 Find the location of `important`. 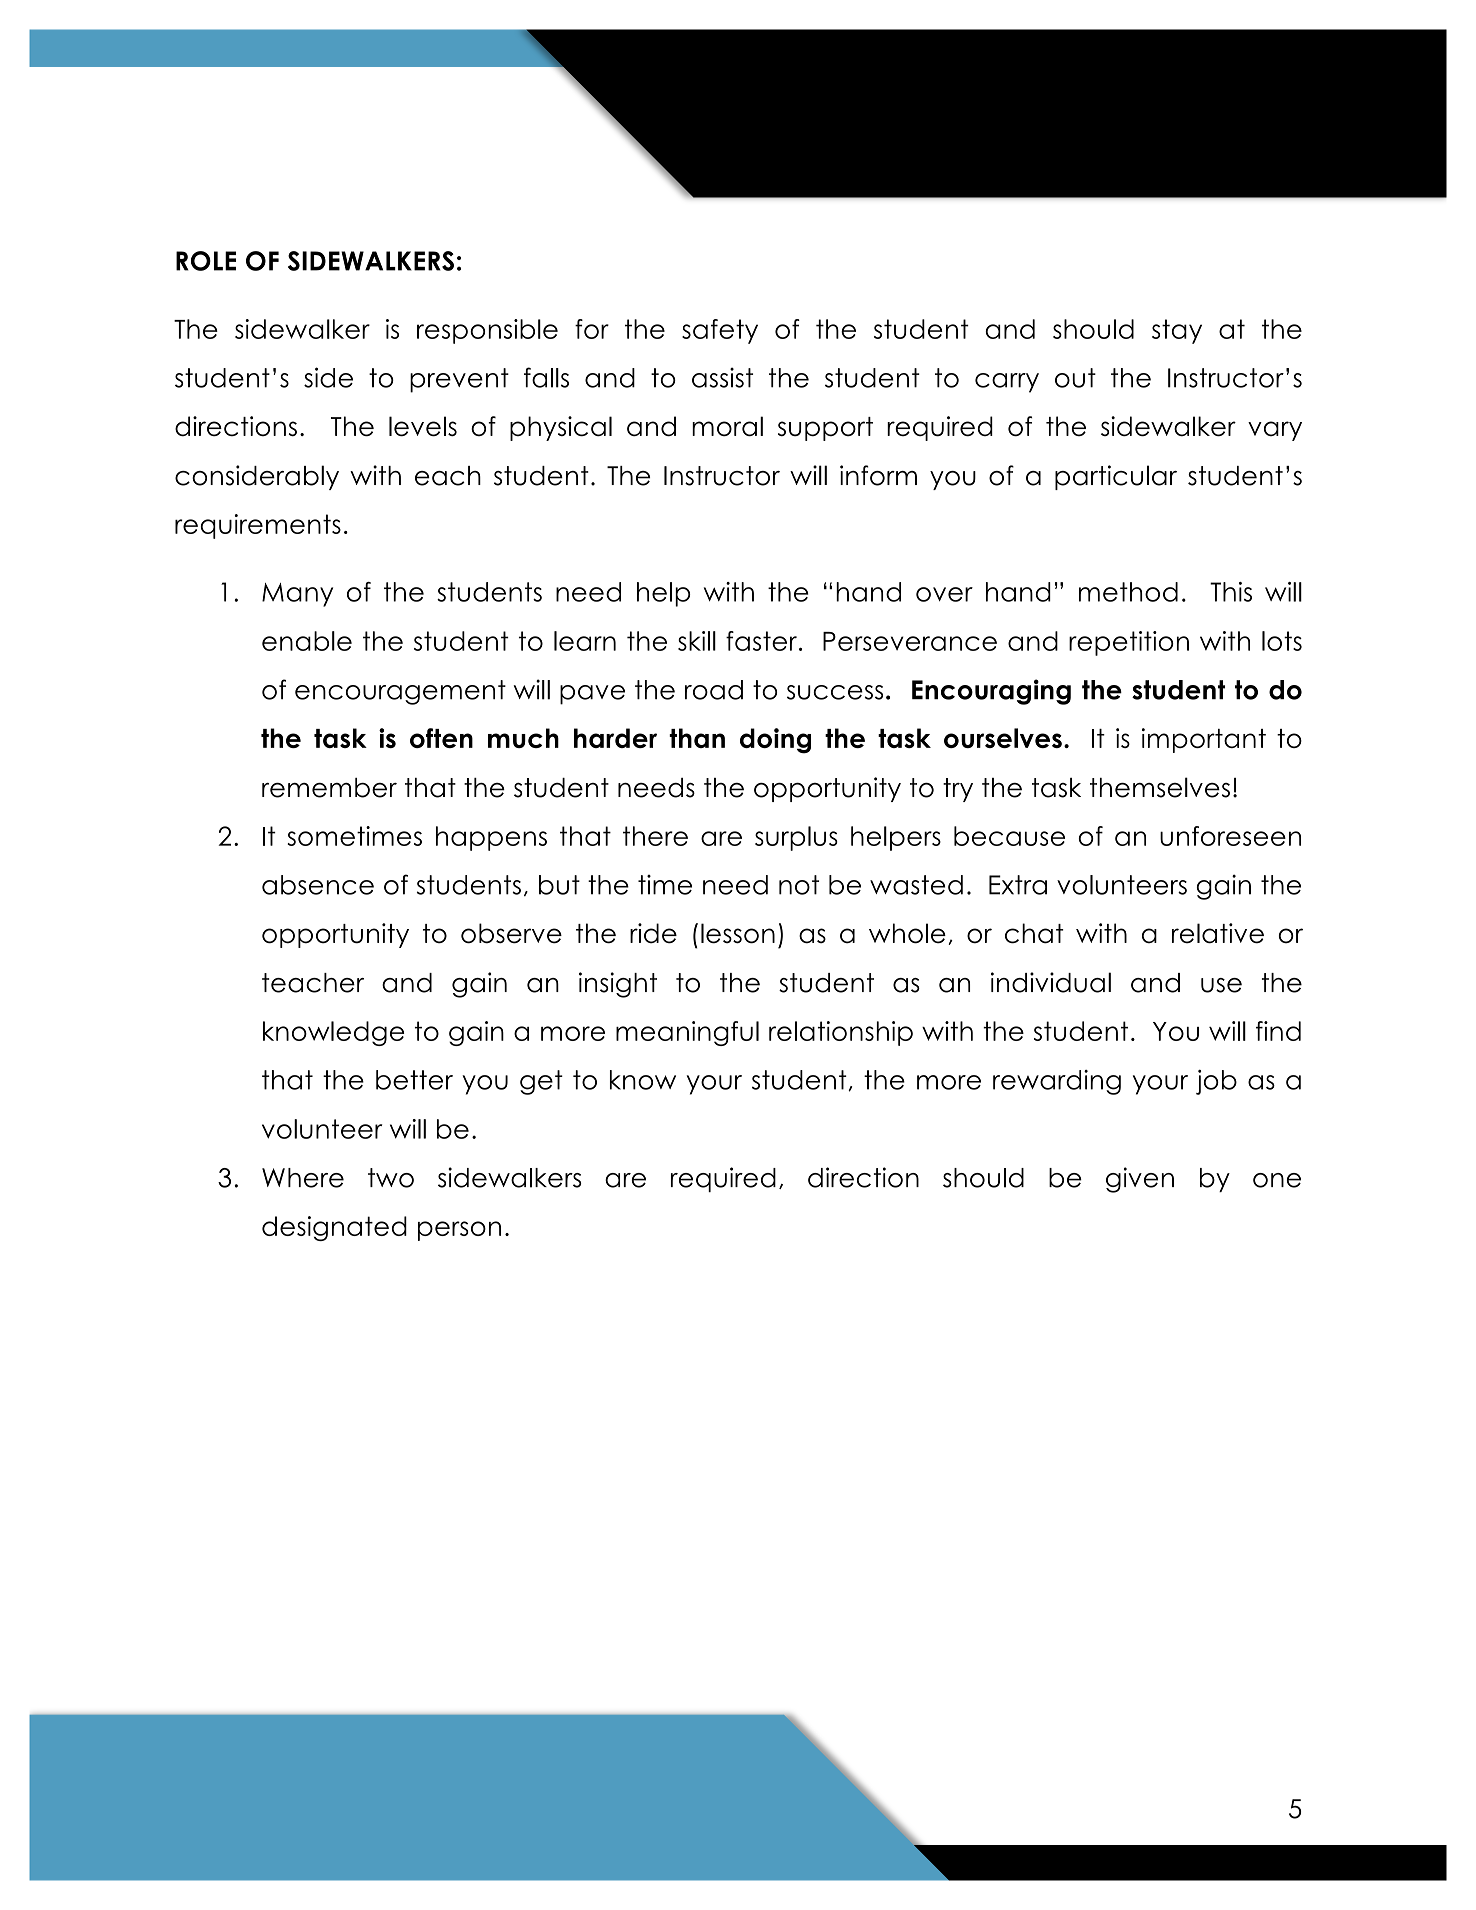

important is located at coordinates (1204, 740).
